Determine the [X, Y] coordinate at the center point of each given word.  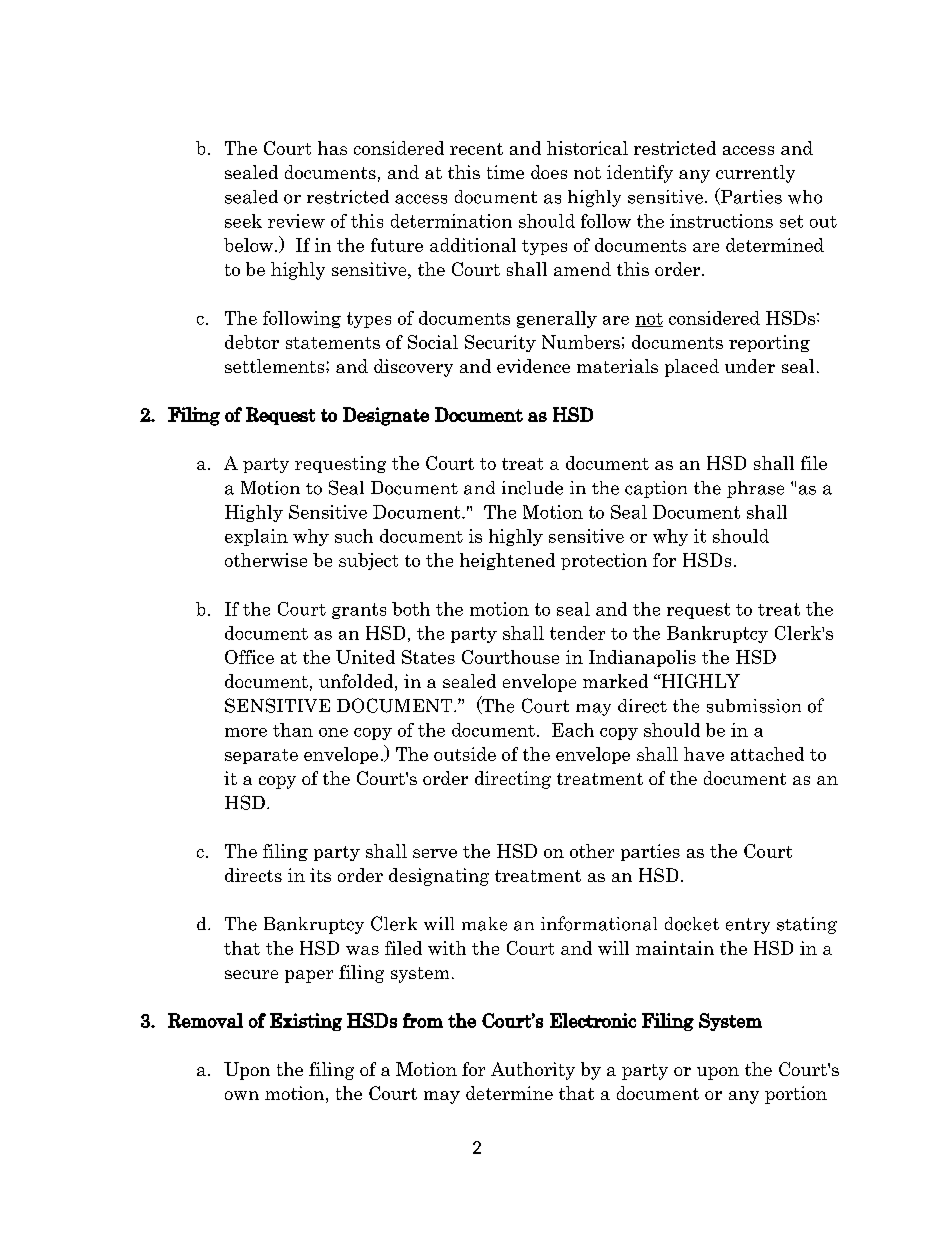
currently [755, 174]
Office [249, 657]
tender [577, 633]
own [242, 1095]
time [505, 172]
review [296, 221]
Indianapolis [642, 658]
